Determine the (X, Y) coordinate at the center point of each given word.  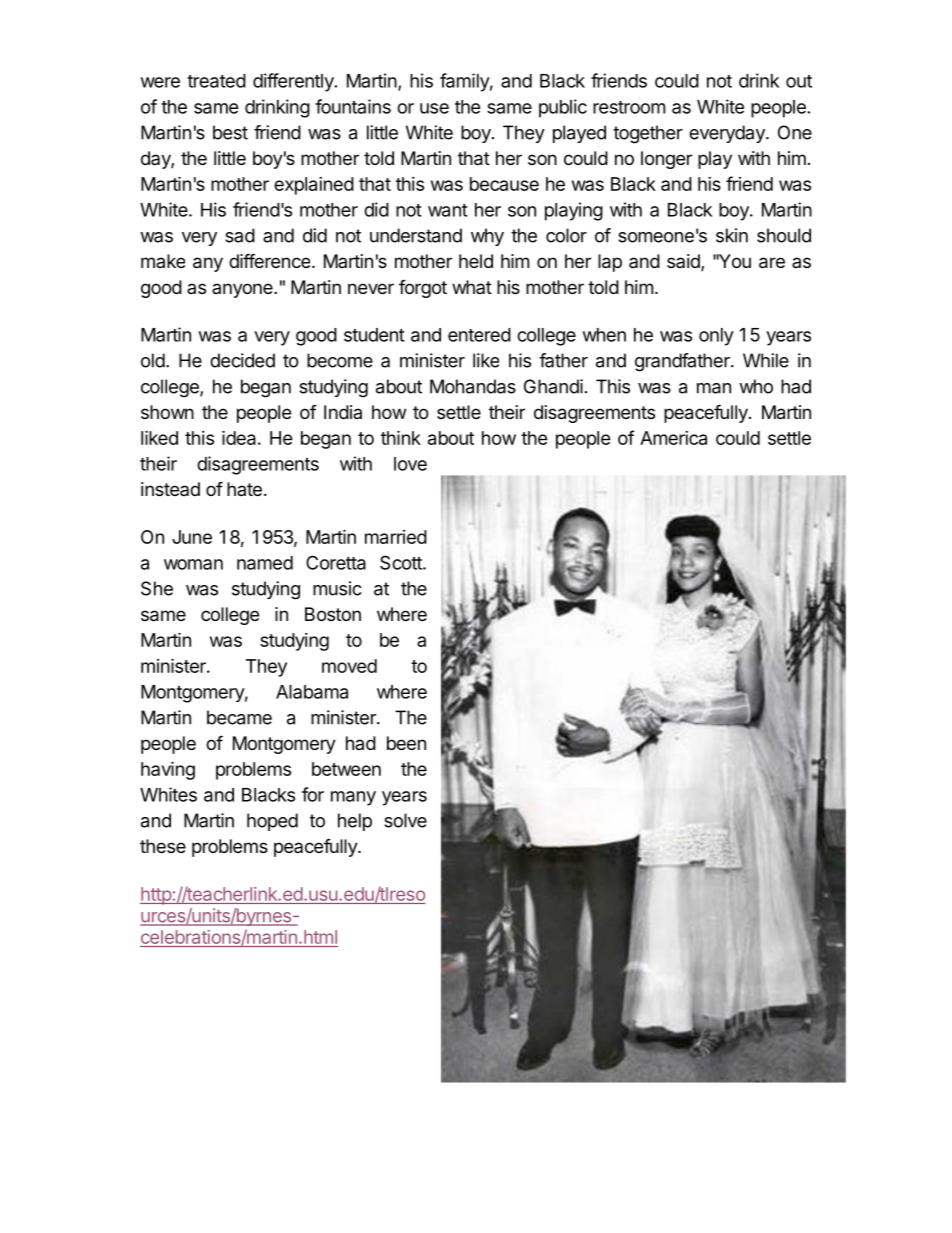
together (648, 134)
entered (479, 335)
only (716, 337)
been (406, 743)
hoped (272, 822)
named (265, 563)
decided (242, 360)
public (563, 108)
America (673, 438)
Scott (402, 562)
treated (216, 81)
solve (405, 820)
